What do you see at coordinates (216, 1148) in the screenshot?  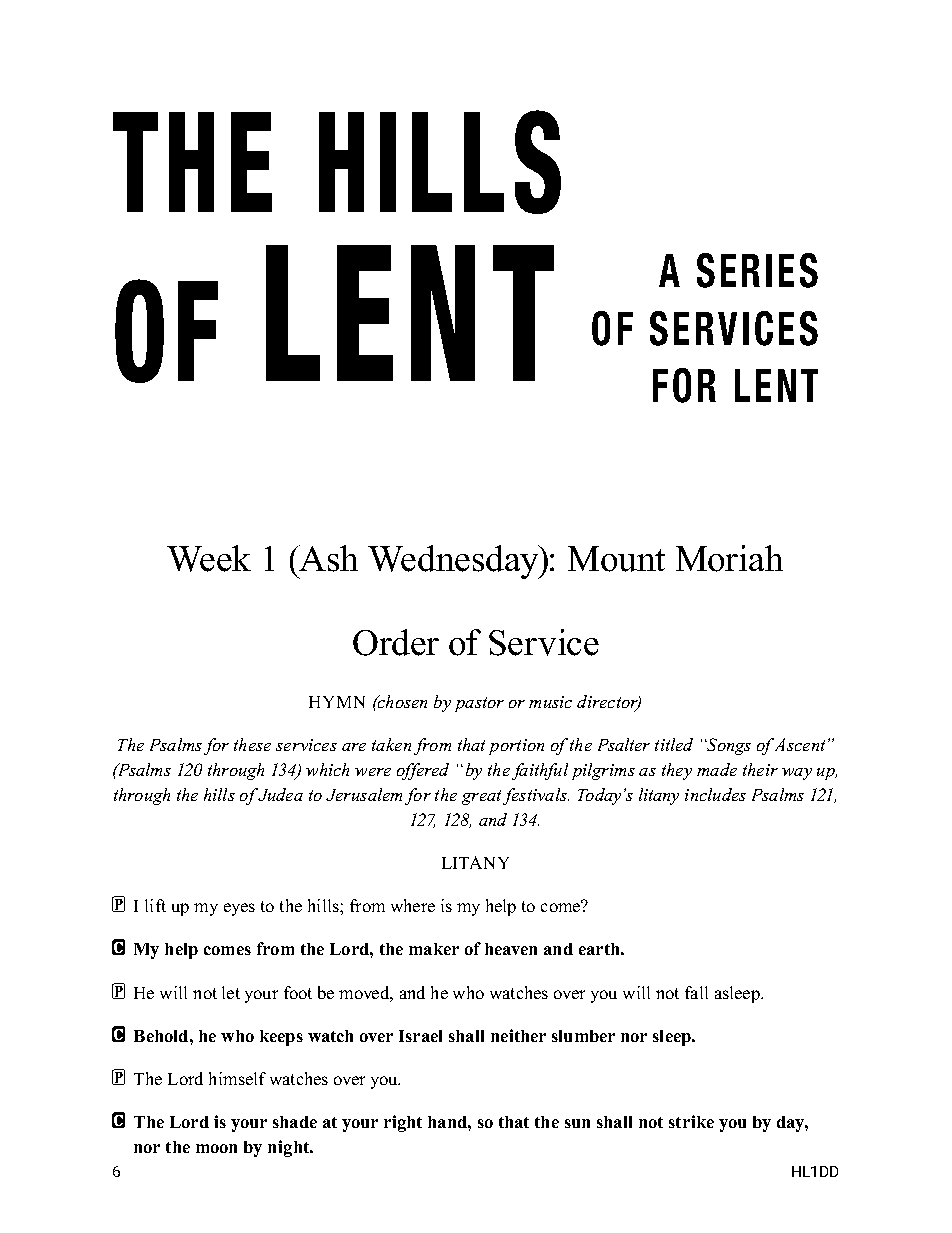 I see `moon` at bounding box center [216, 1148].
